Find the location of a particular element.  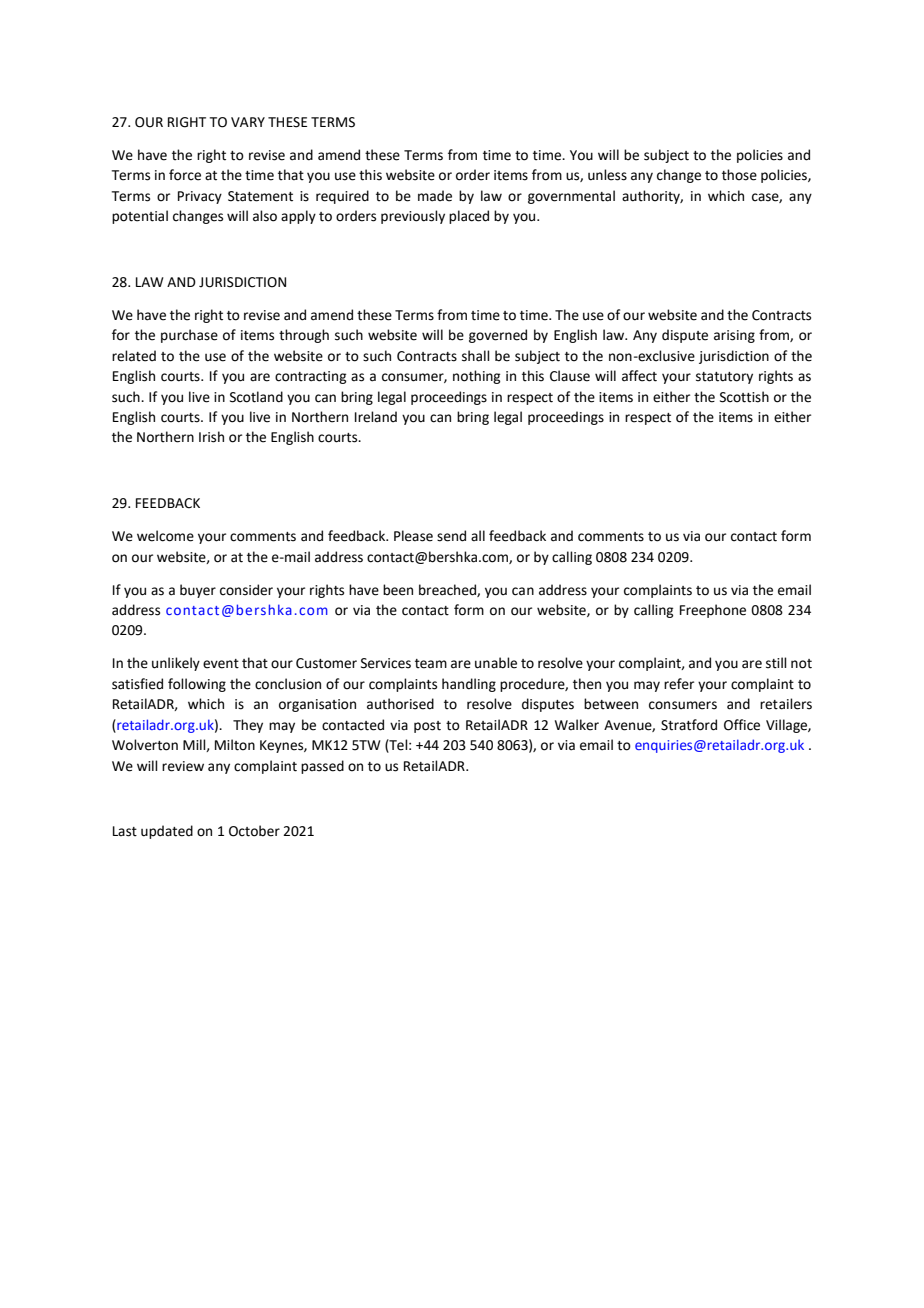

updated is located at coordinates (167, 832).
